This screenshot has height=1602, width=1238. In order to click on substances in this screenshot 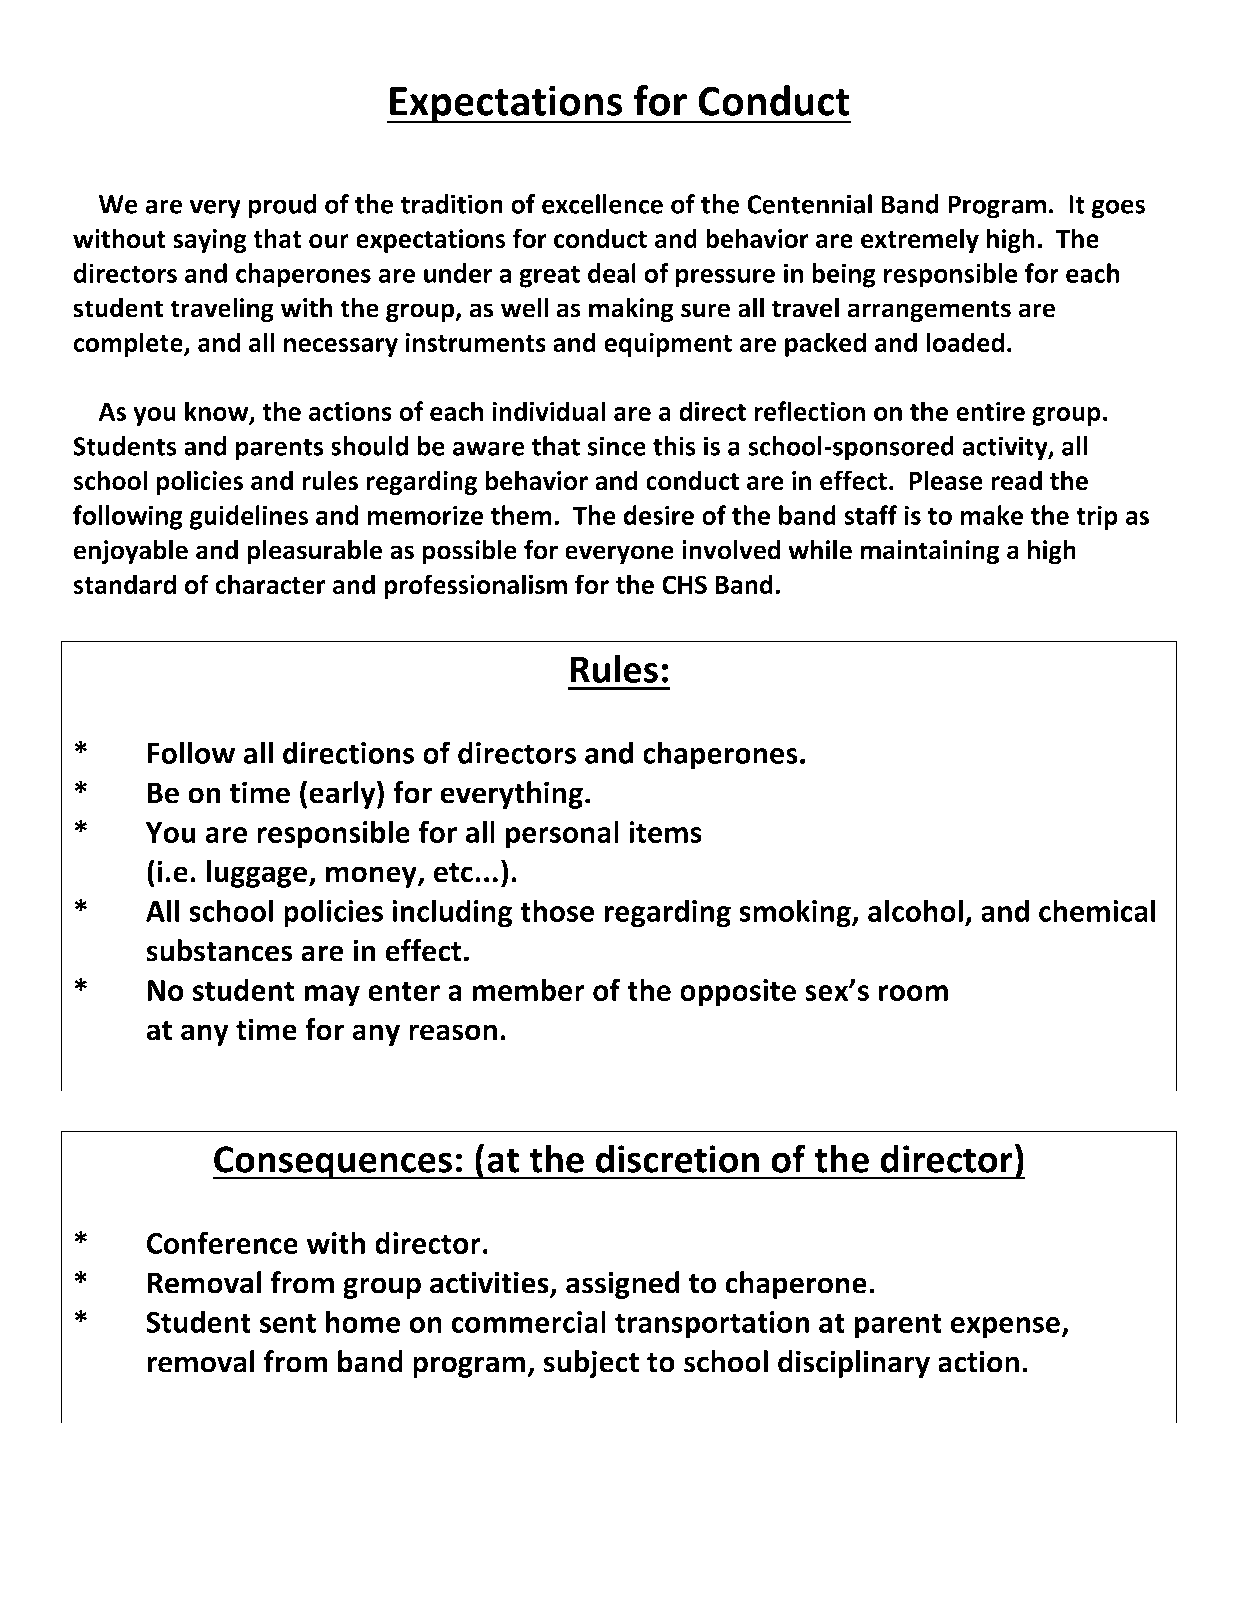, I will do `click(219, 950)`.
